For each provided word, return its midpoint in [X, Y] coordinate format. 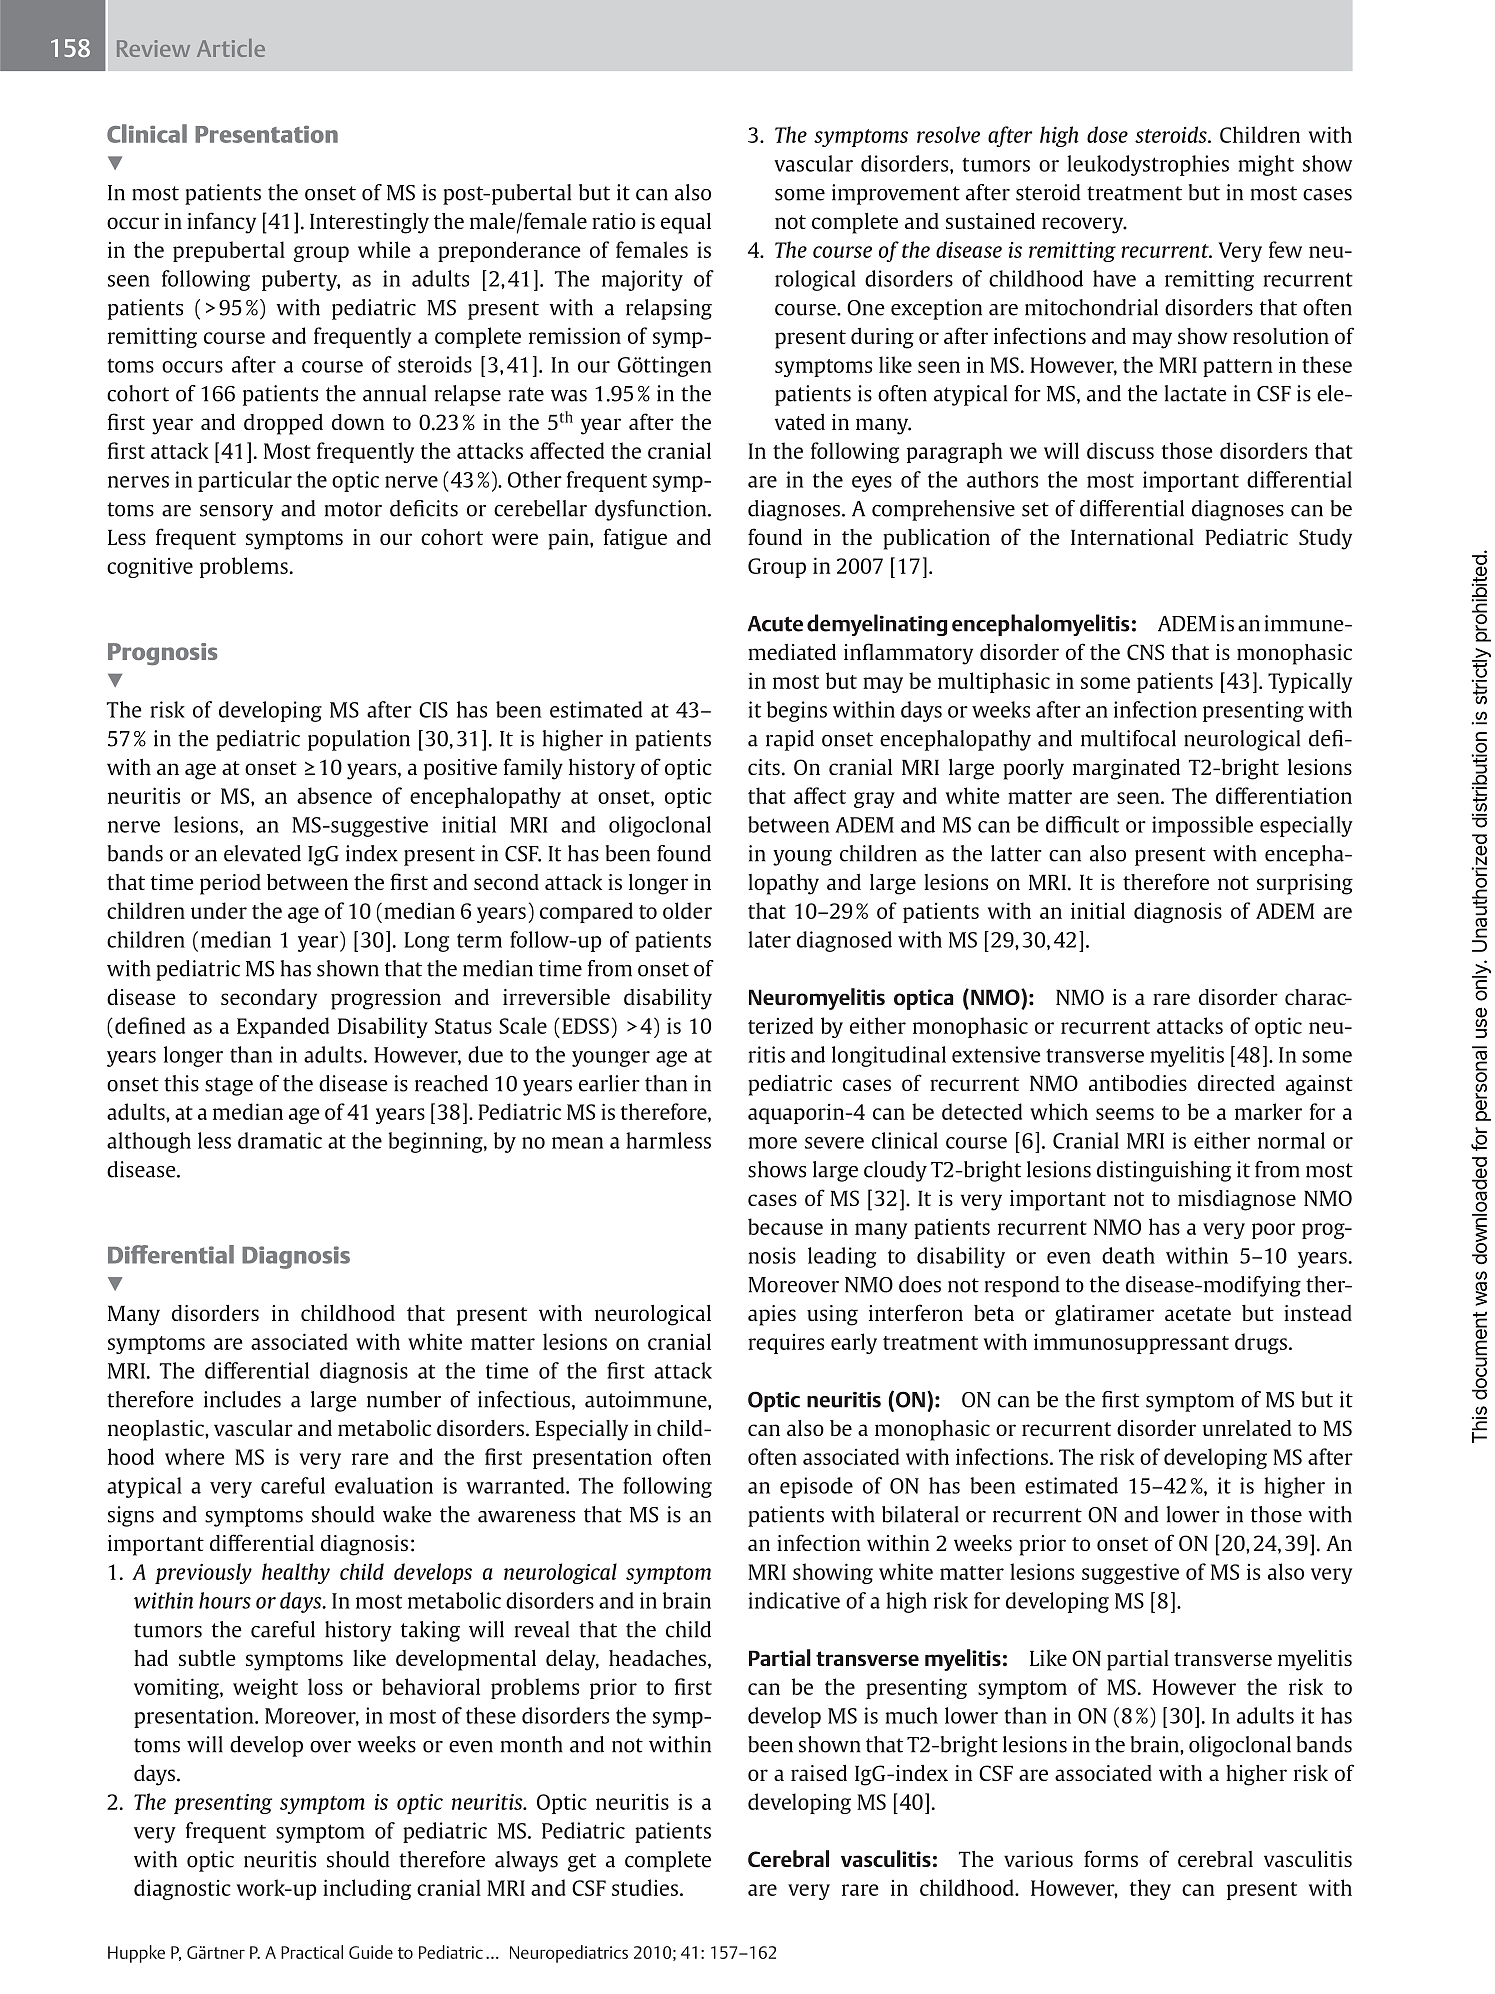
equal [686, 223]
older [687, 910]
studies [645, 1887]
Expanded [283, 1027]
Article [231, 48]
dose [1107, 134]
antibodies [1138, 1083]
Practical [312, 1952]
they [1150, 1889]
